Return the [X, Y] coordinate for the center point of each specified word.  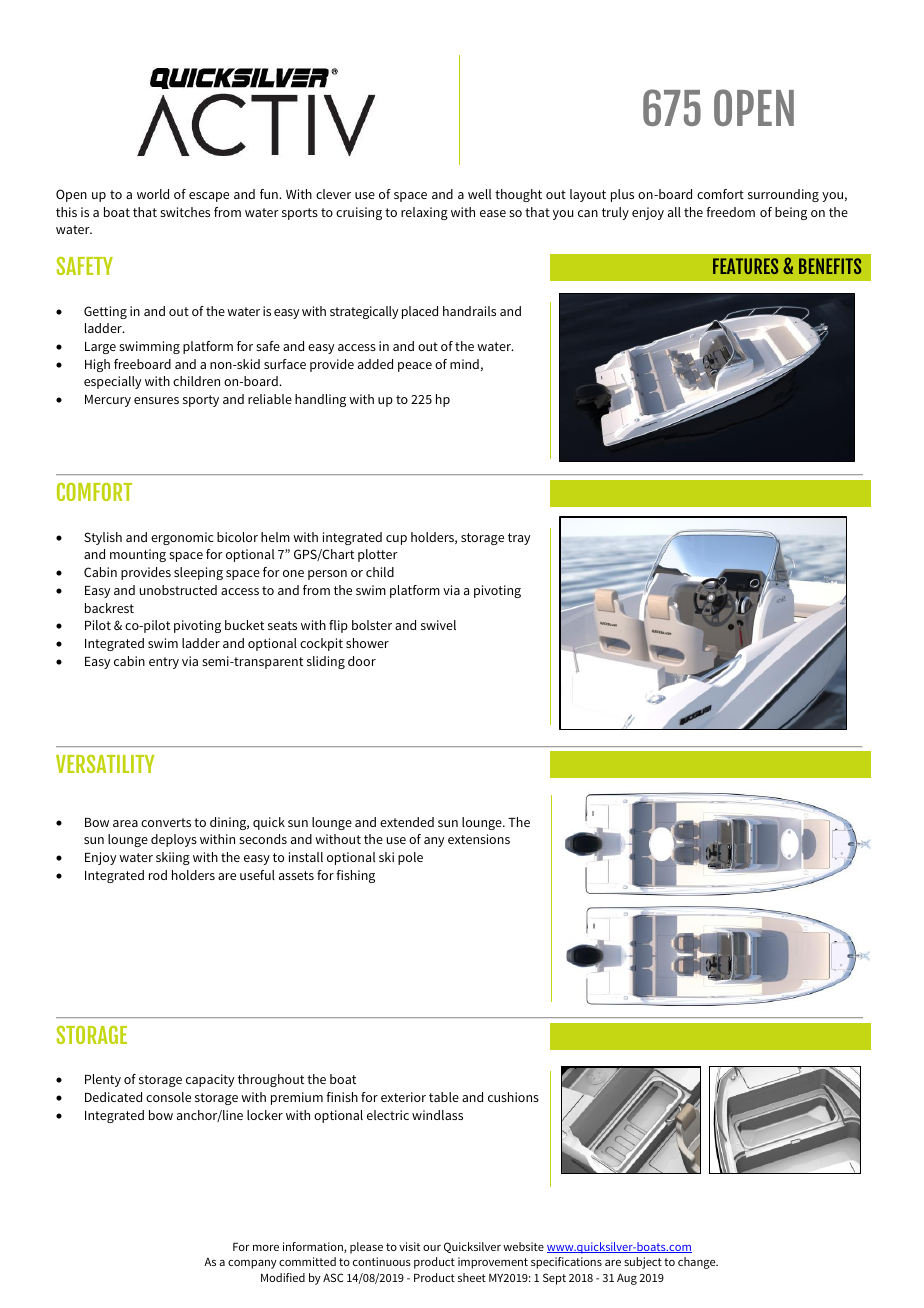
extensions [479, 839]
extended [407, 822]
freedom [730, 212]
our [432, 1248]
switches [185, 212]
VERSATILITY [105, 764]
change [698, 1263]
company [252, 1264]
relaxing [424, 213]
